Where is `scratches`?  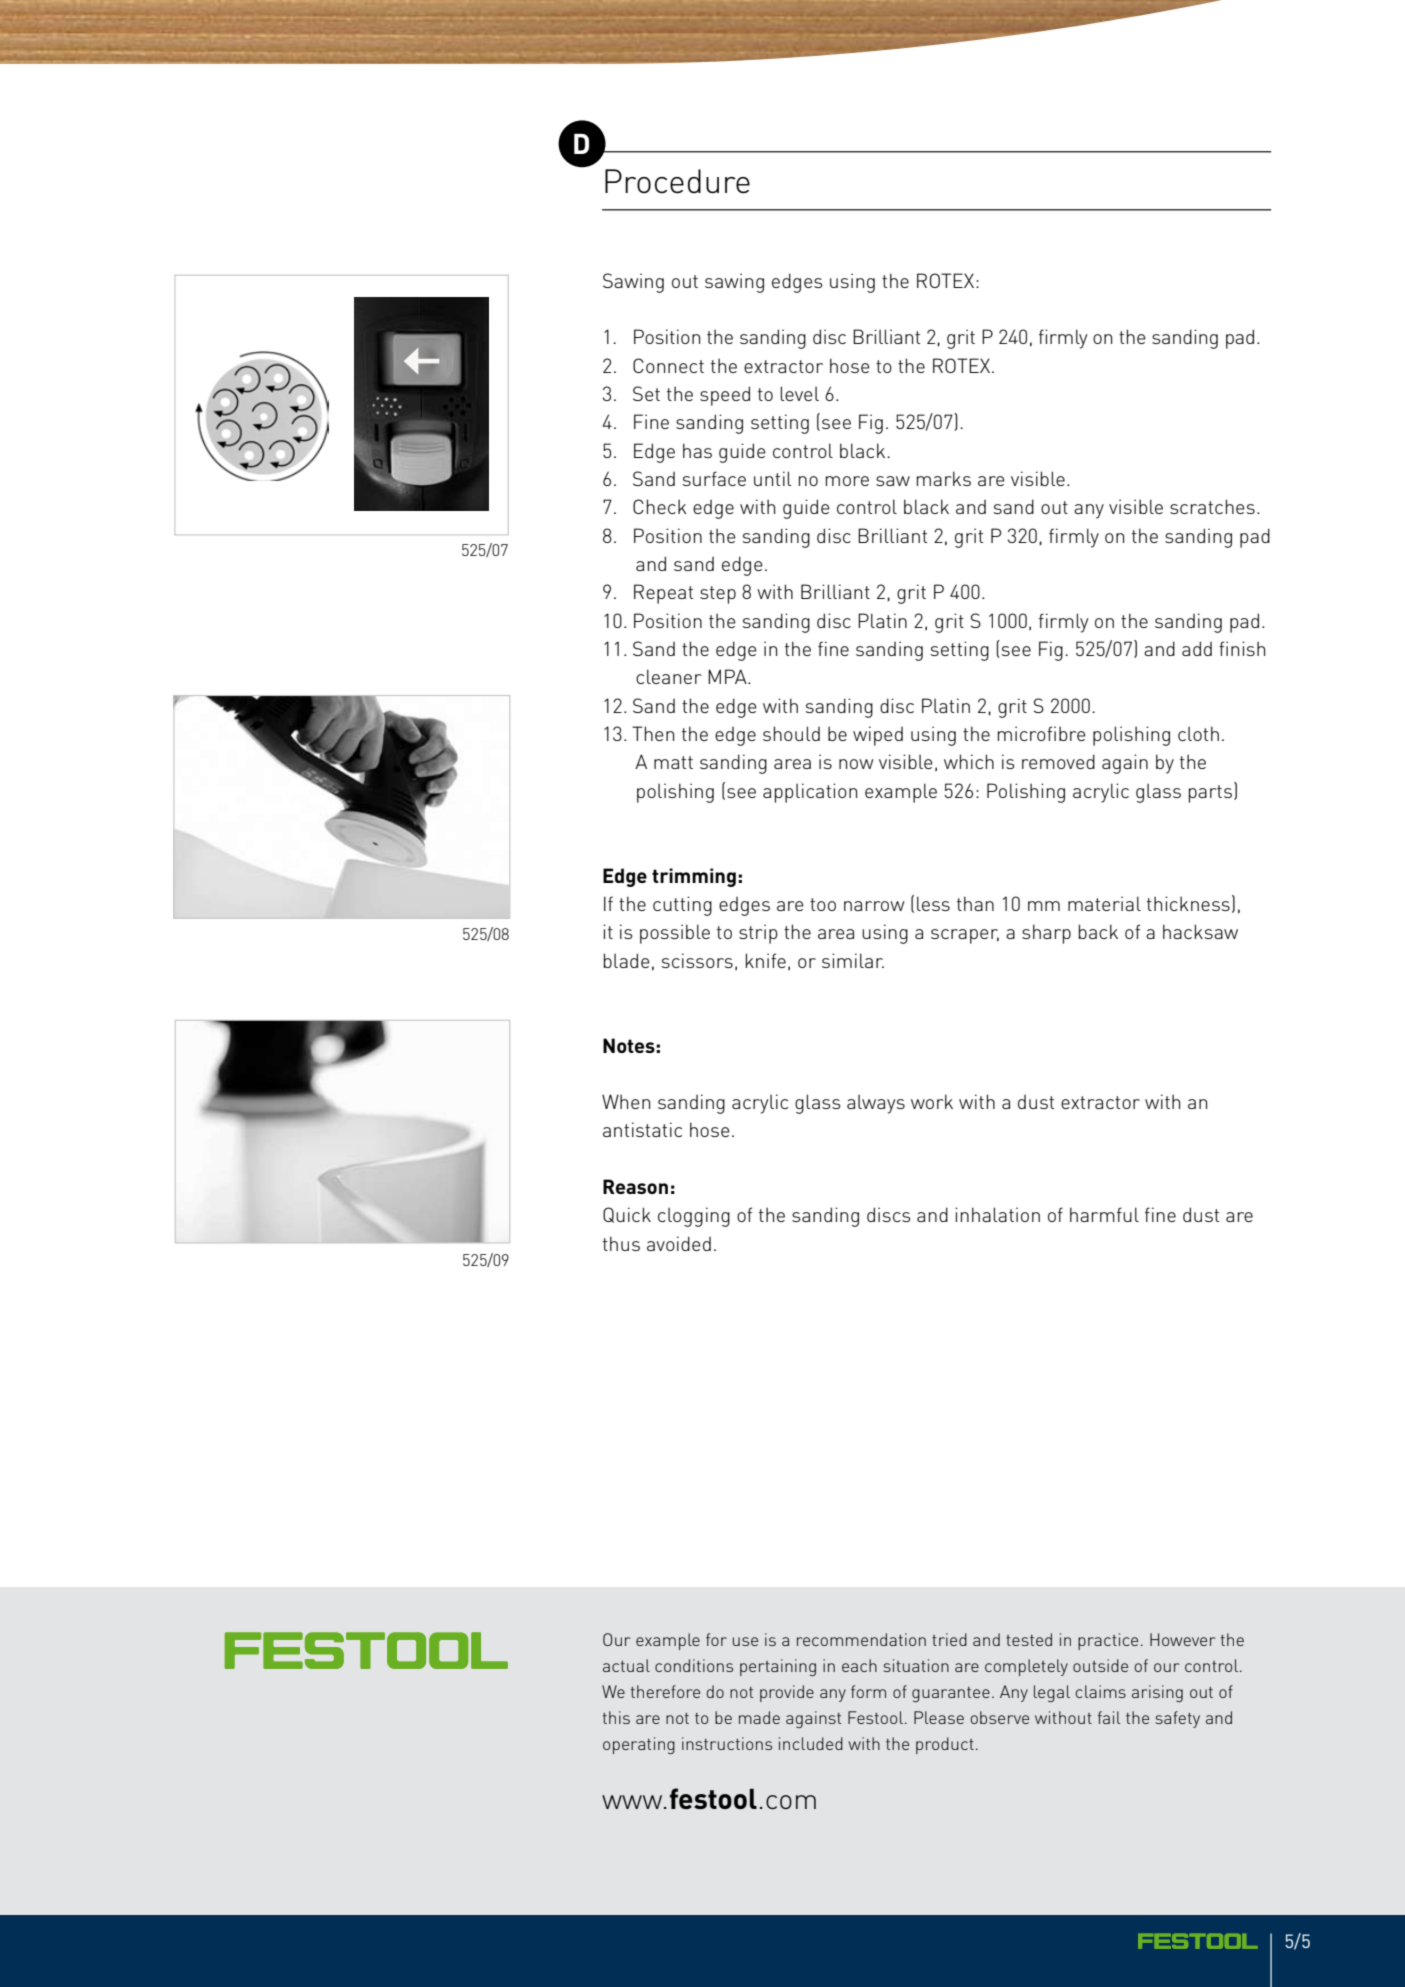 scratches is located at coordinates (1212, 506).
